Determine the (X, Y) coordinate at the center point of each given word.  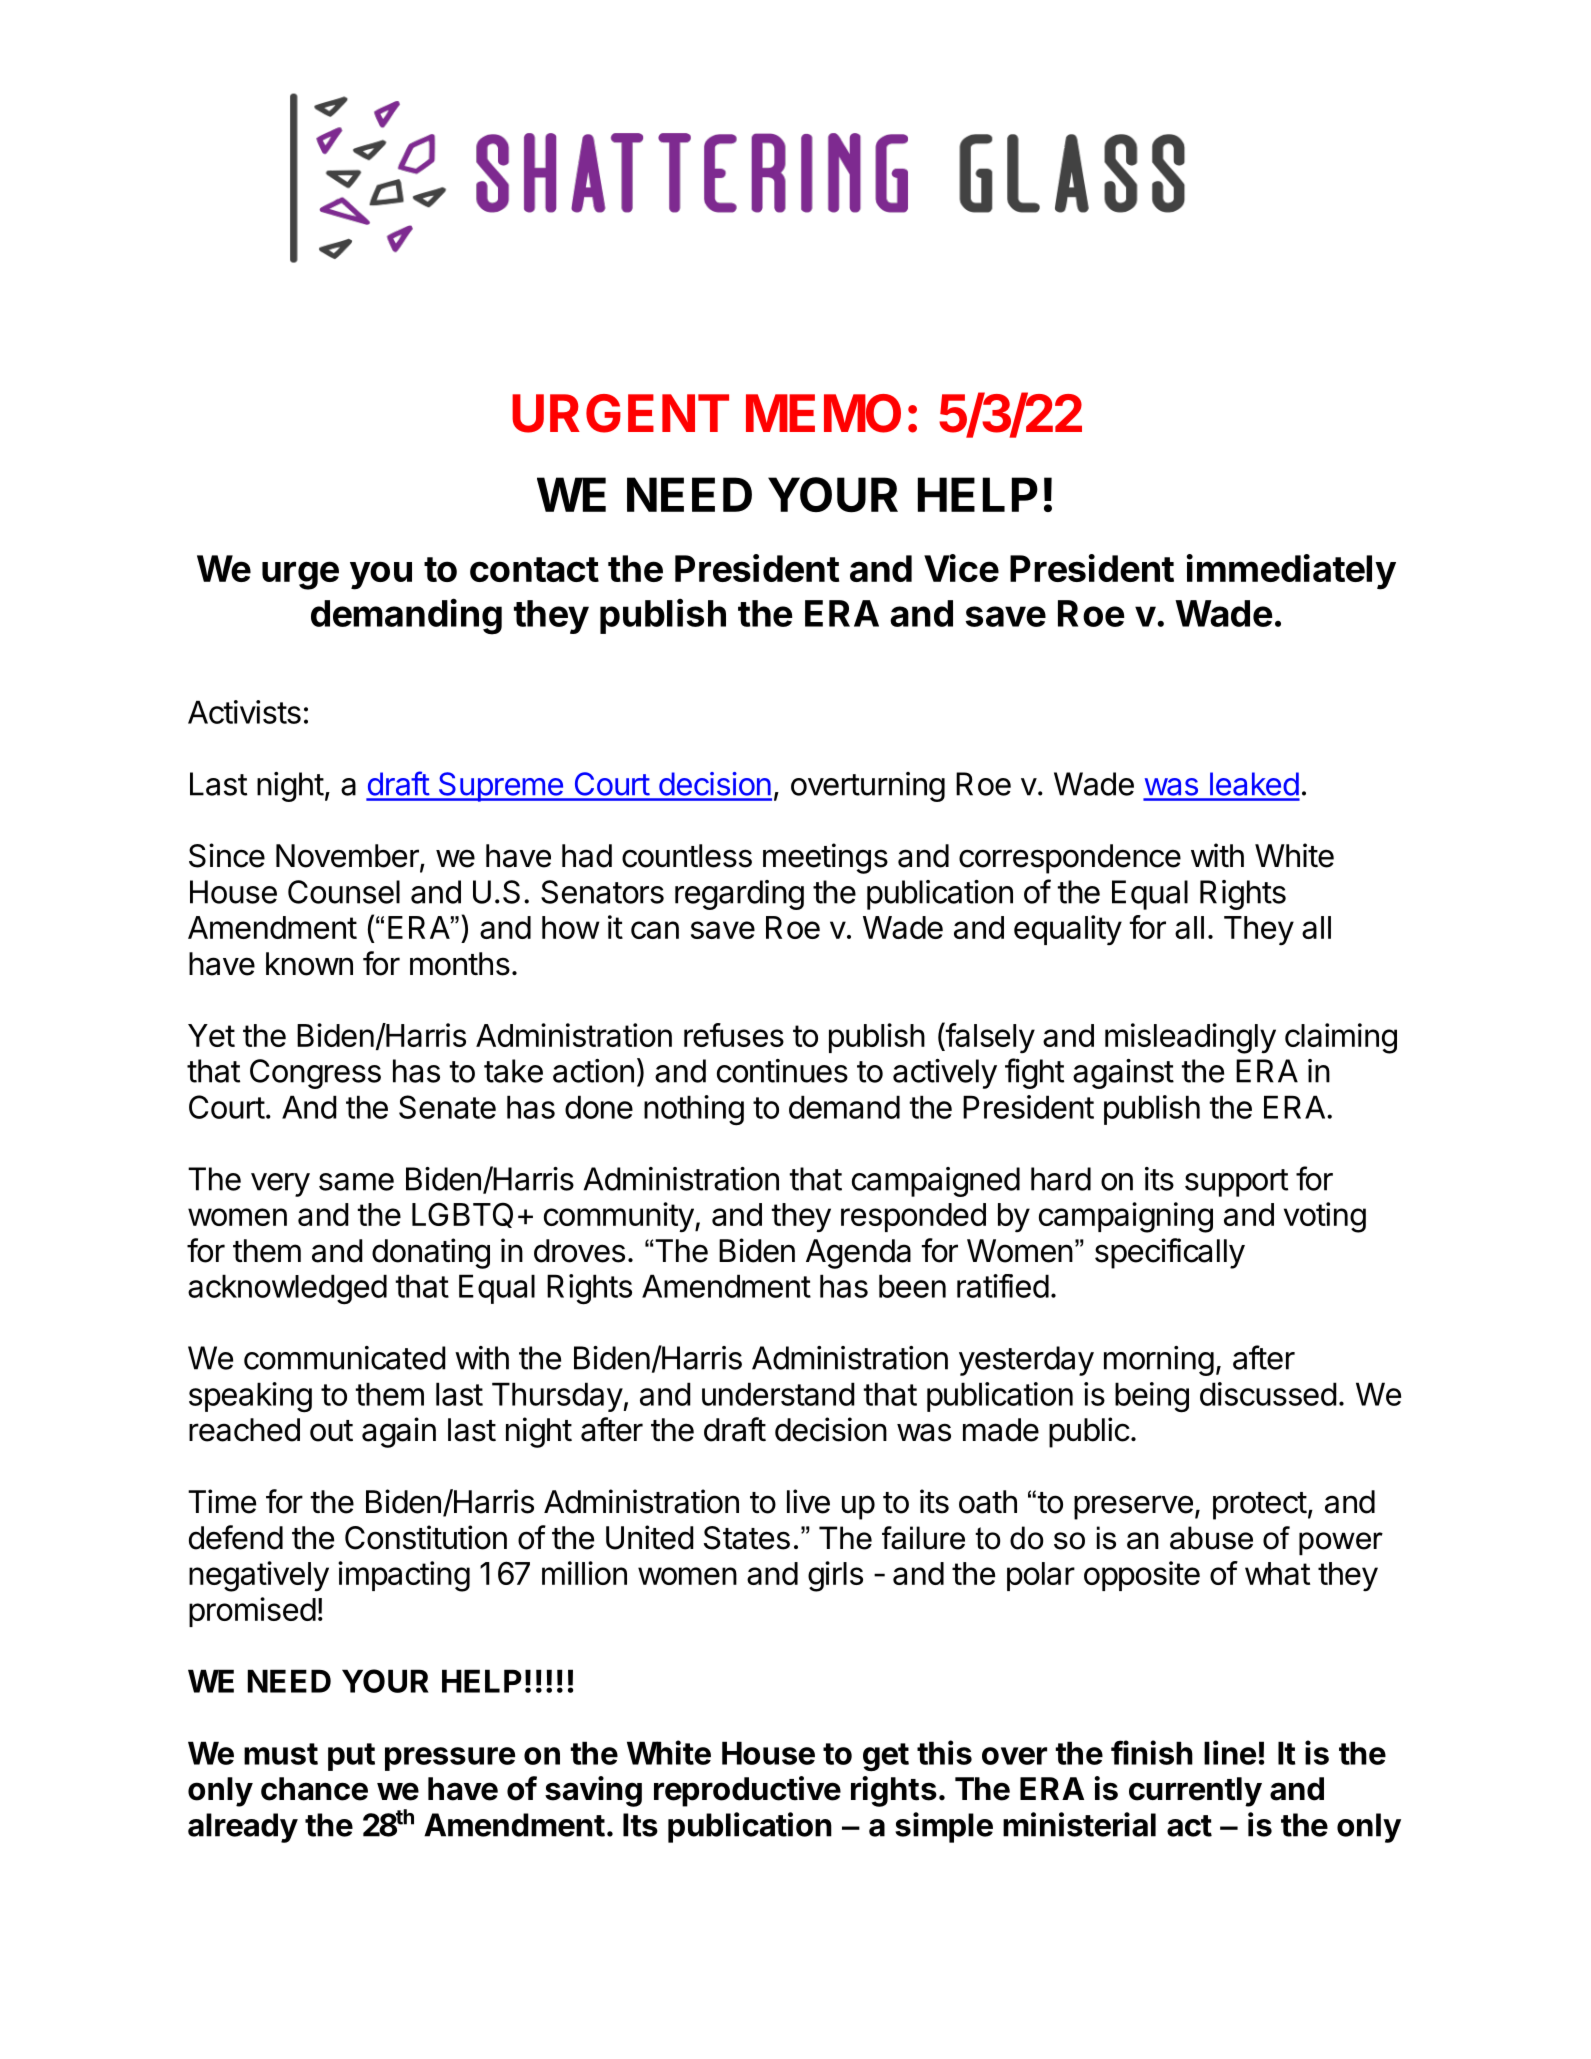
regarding (739, 895)
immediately (1291, 572)
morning (1159, 1361)
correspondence (1070, 859)
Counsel (344, 892)
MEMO (823, 413)
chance (314, 1789)
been (912, 1286)
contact (534, 569)
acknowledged (287, 1289)
